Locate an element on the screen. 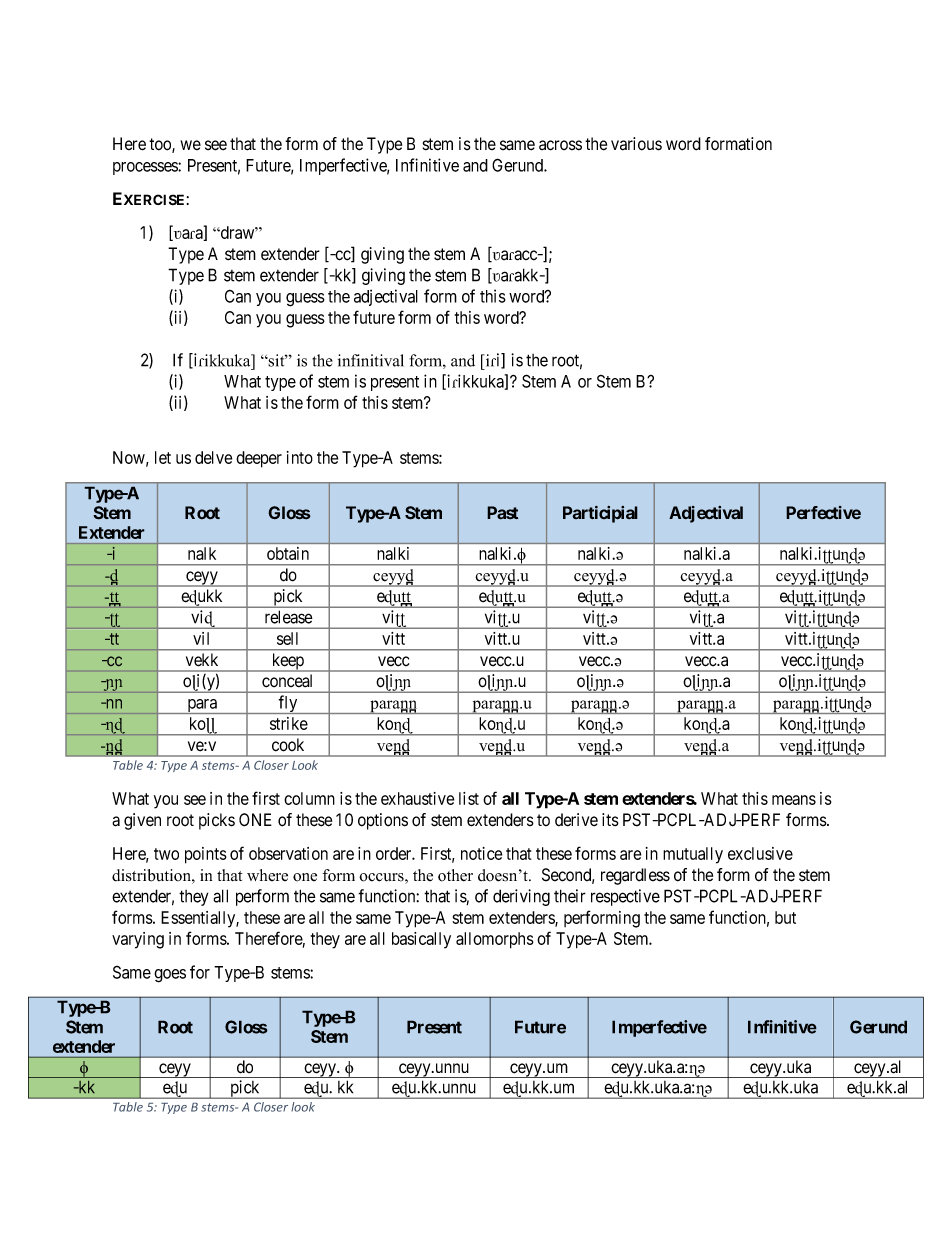  various is located at coordinates (636, 144).
